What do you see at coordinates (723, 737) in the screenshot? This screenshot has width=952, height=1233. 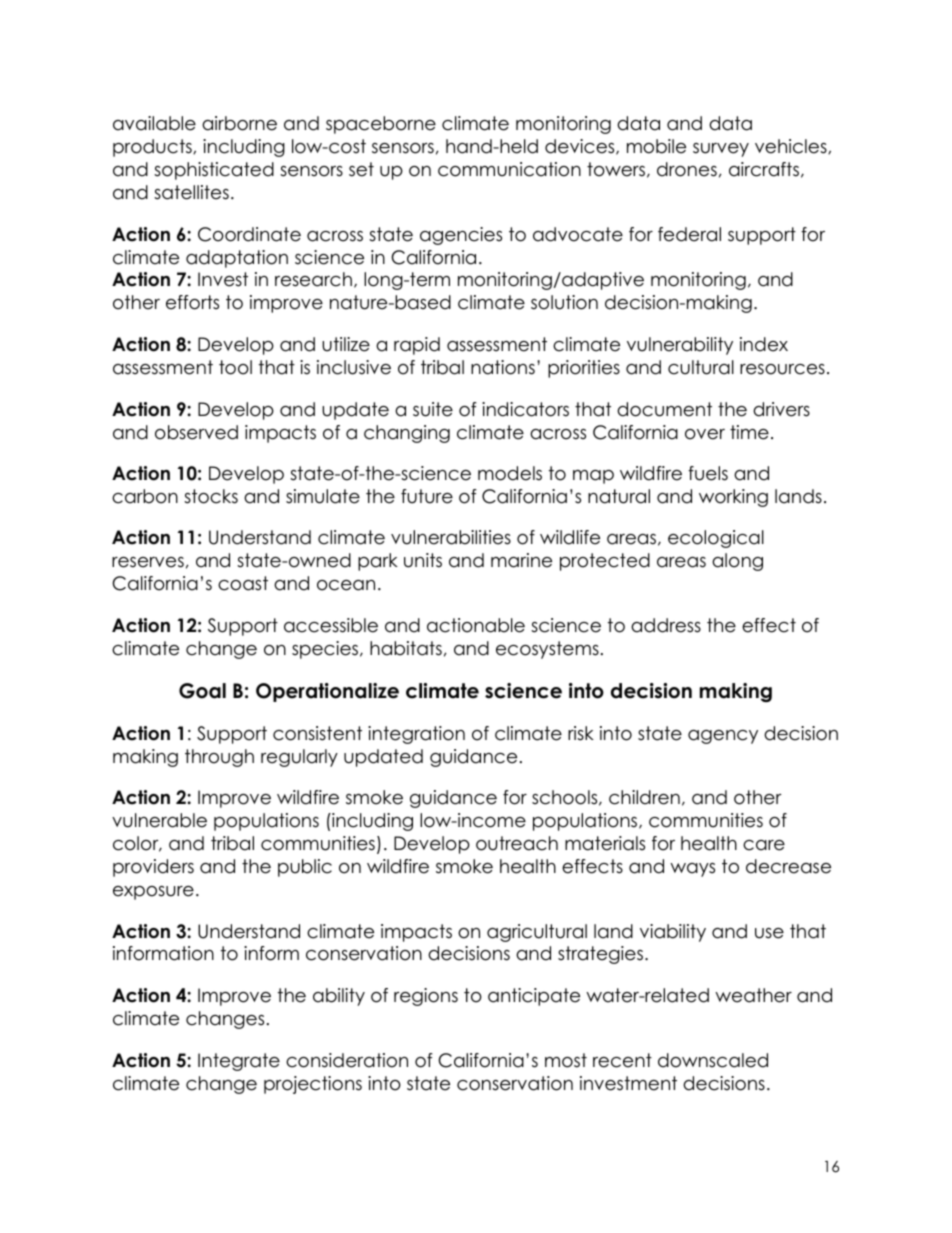 I see `agency` at bounding box center [723, 737].
